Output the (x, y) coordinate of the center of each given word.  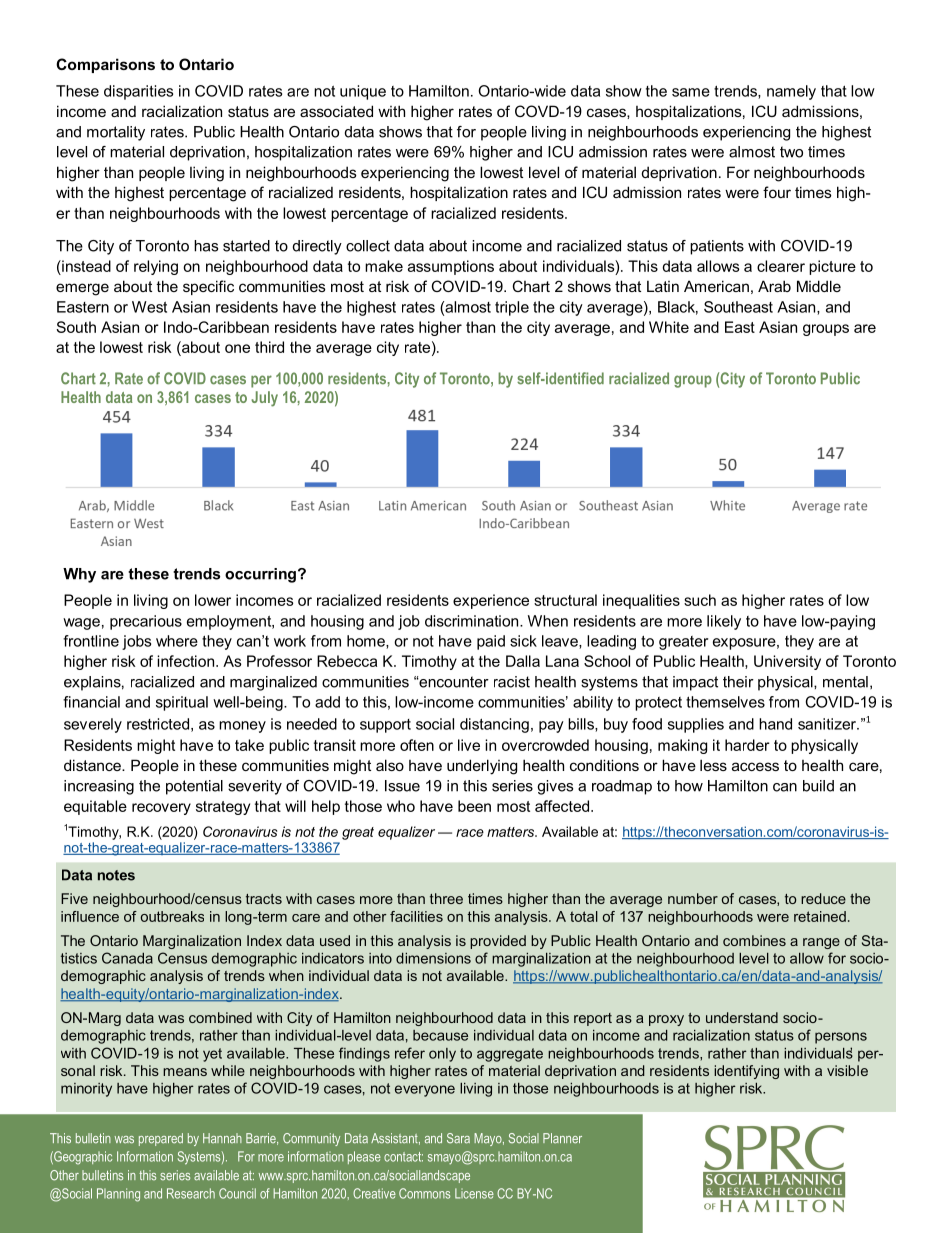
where (177, 641)
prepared (161, 1139)
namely (791, 92)
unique (363, 92)
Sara (458, 1138)
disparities (138, 92)
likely (724, 622)
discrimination (473, 621)
